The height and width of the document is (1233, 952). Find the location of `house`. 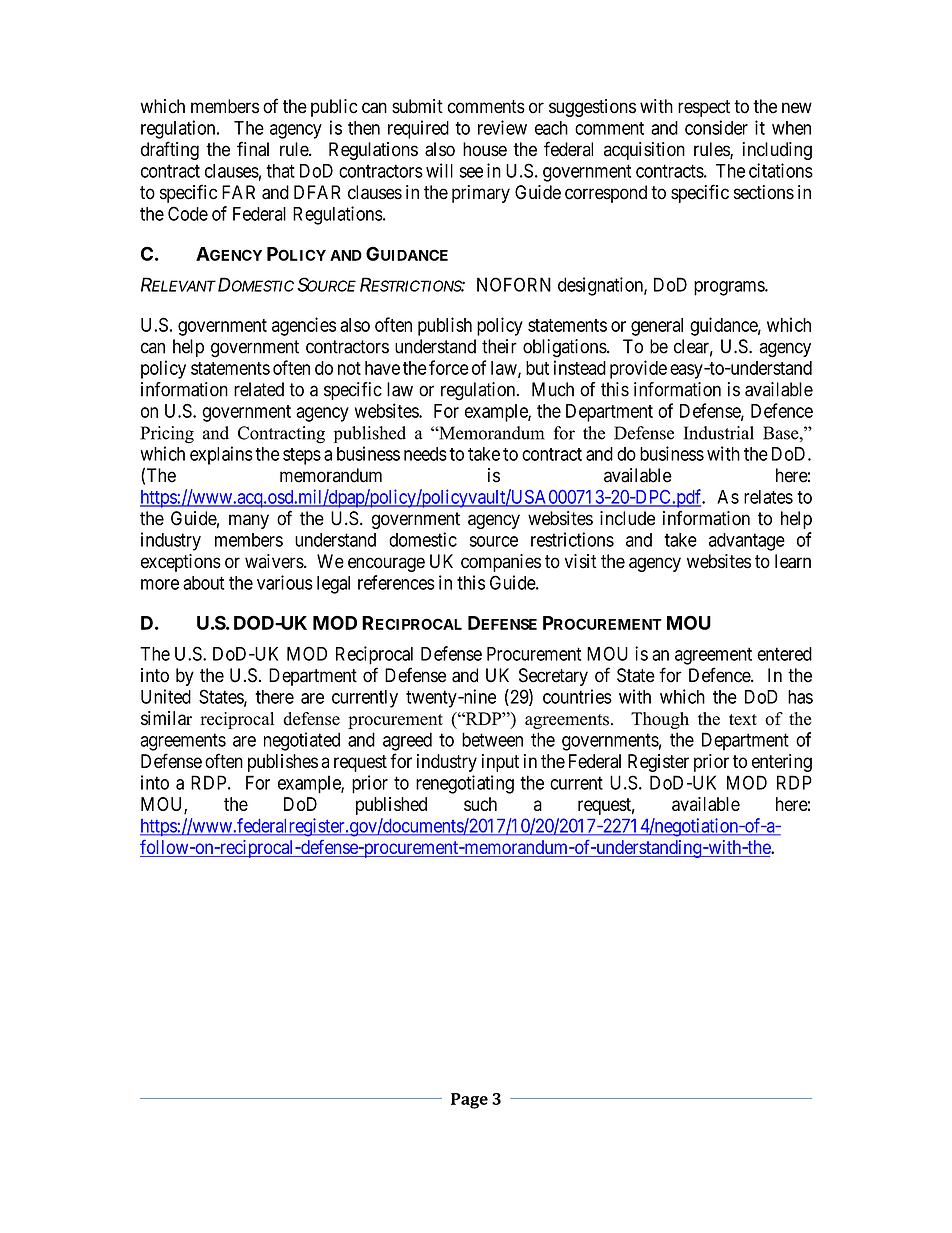

house is located at coordinates (485, 149).
